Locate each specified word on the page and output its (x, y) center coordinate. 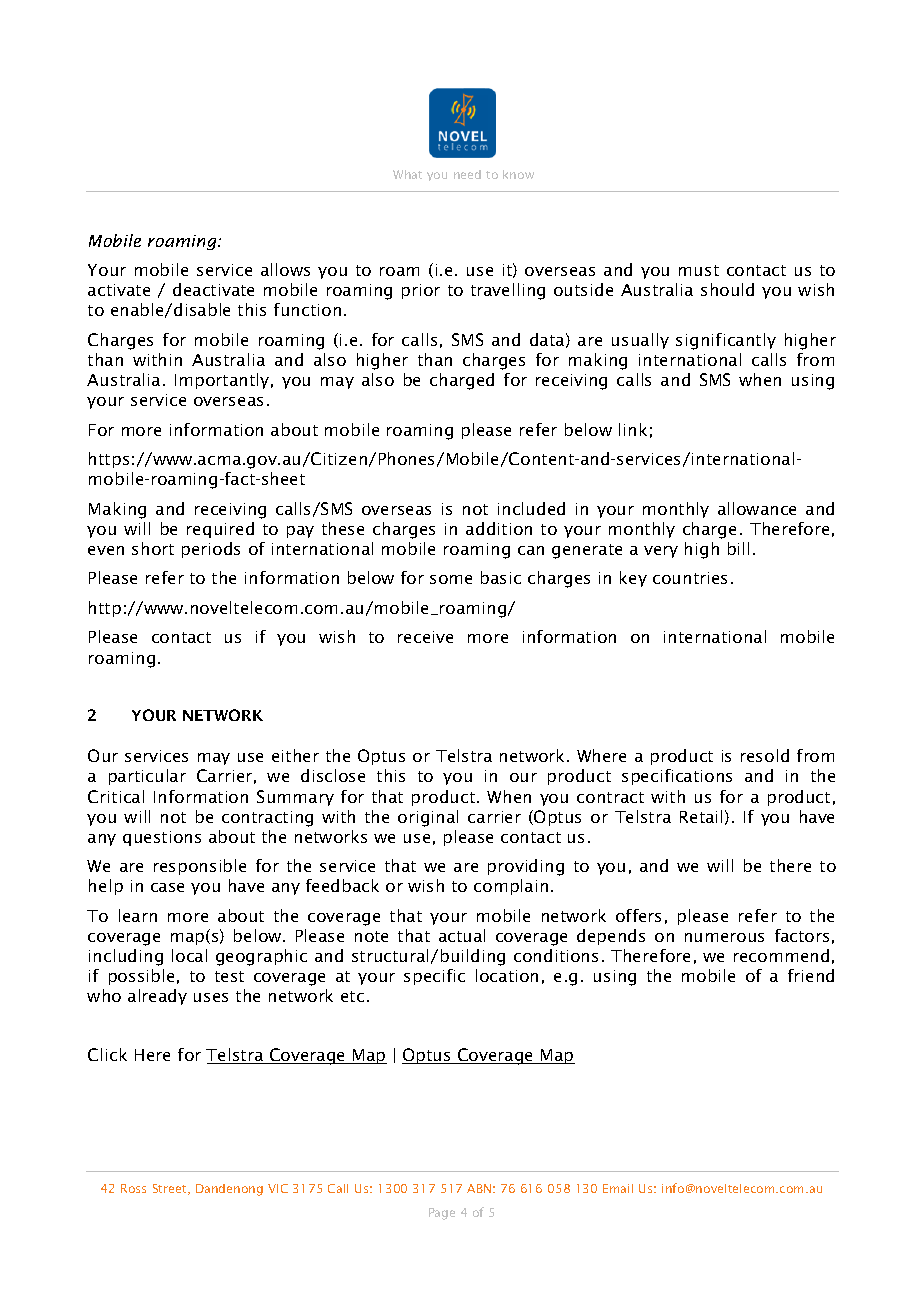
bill (738, 548)
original (428, 818)
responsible (200, 867)
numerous (724, 937)
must (699, 270)
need (467, 174)
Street (171, 1189)
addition (499, 528)
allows (285, 269)
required (220, 530)
